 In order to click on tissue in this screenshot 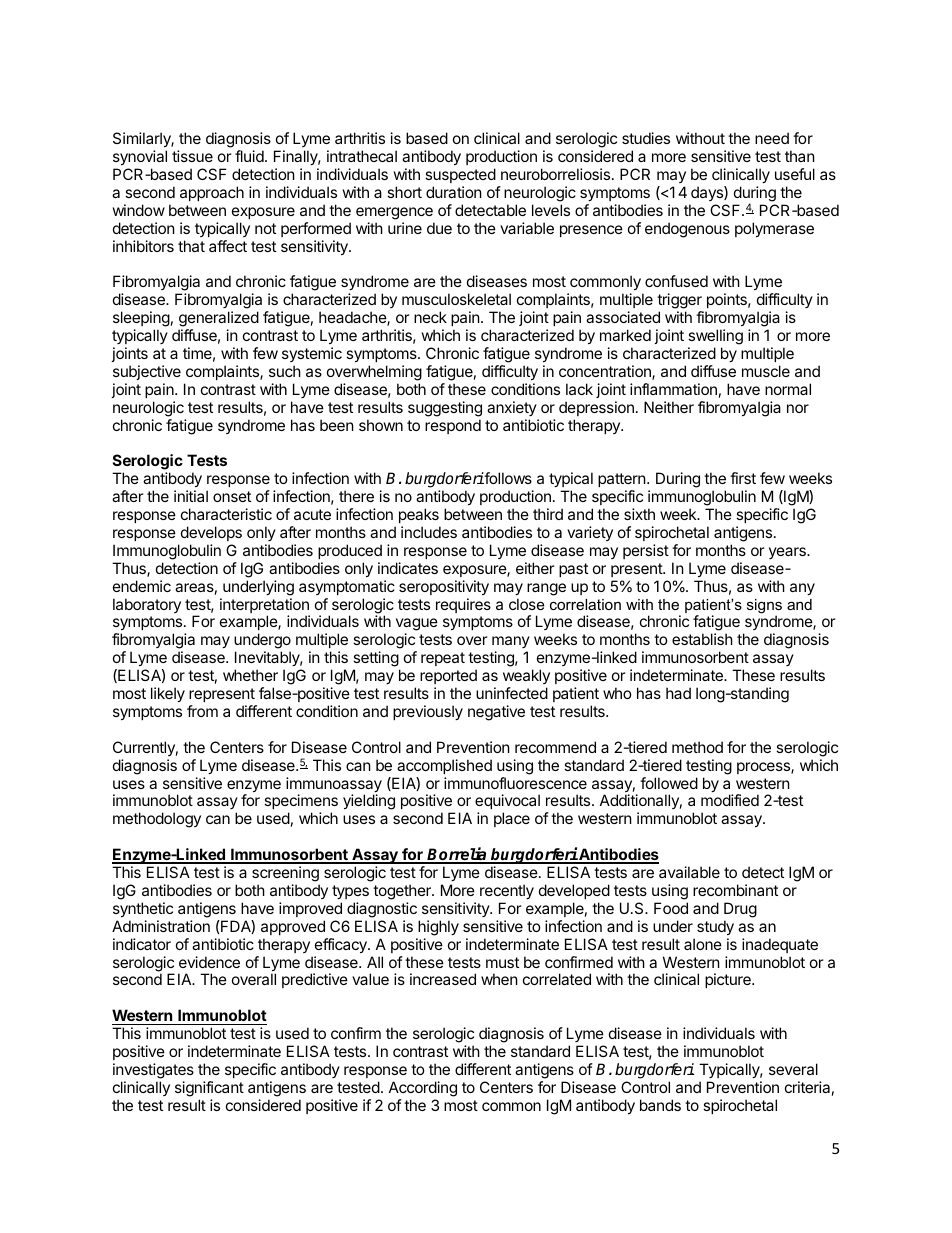, I will do `click(192, 156)`.
